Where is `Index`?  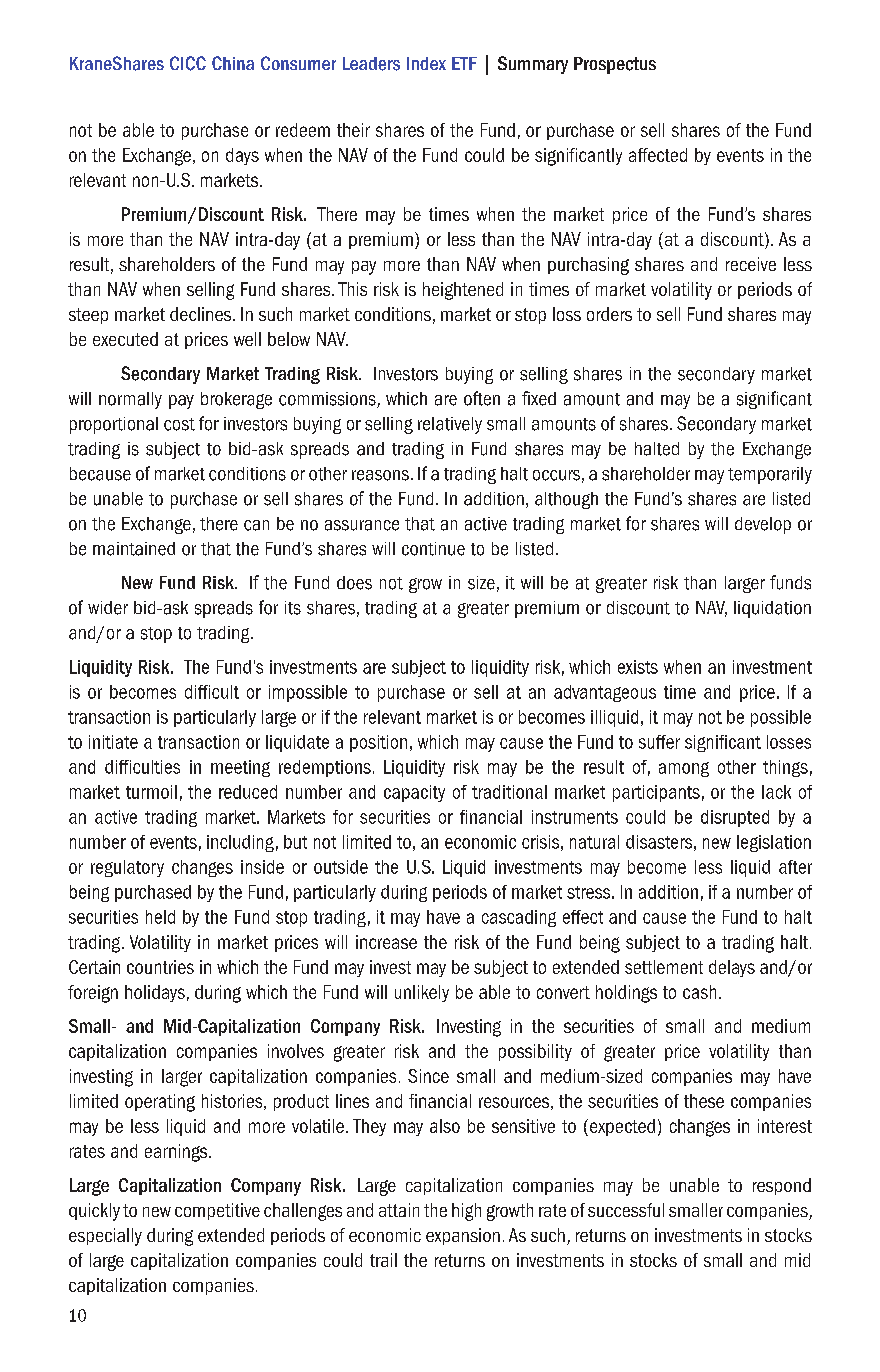 Index is located at coordinates (426, 63).
